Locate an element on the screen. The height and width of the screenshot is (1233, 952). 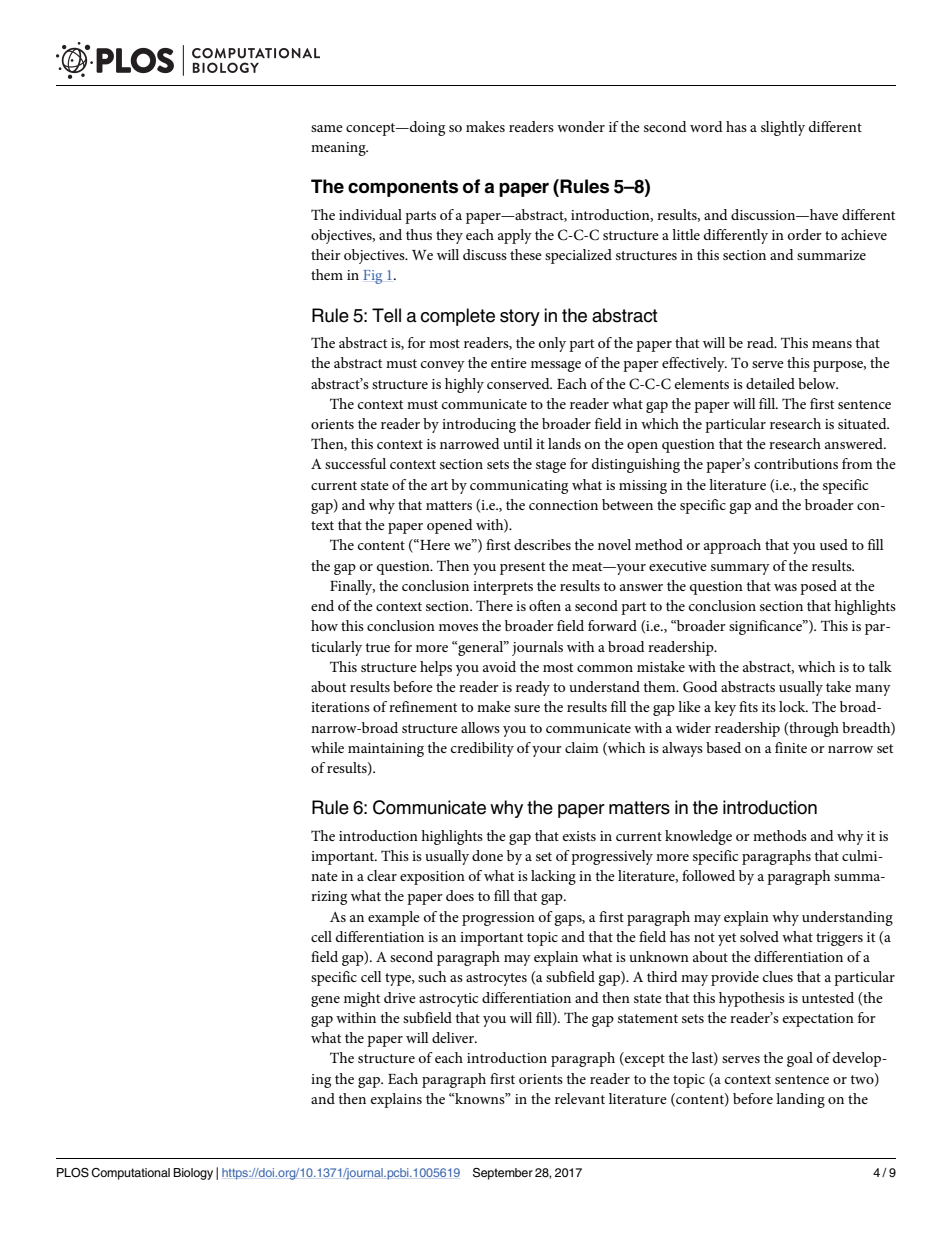
detailed is located at coordinates (770, 383).
